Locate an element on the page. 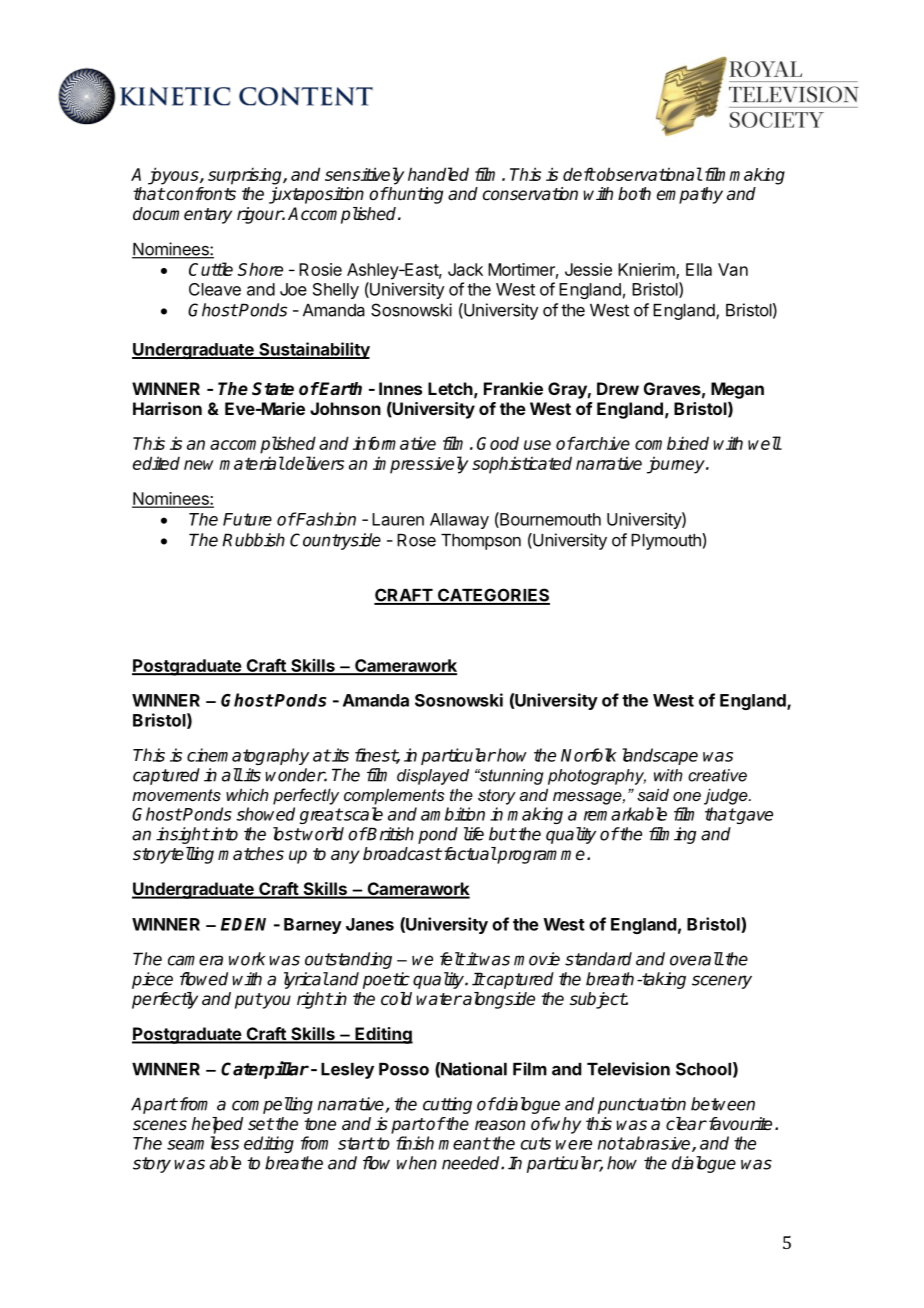 The height and width of the document is (1308, 924). said is located at coordinates (653, 794).
